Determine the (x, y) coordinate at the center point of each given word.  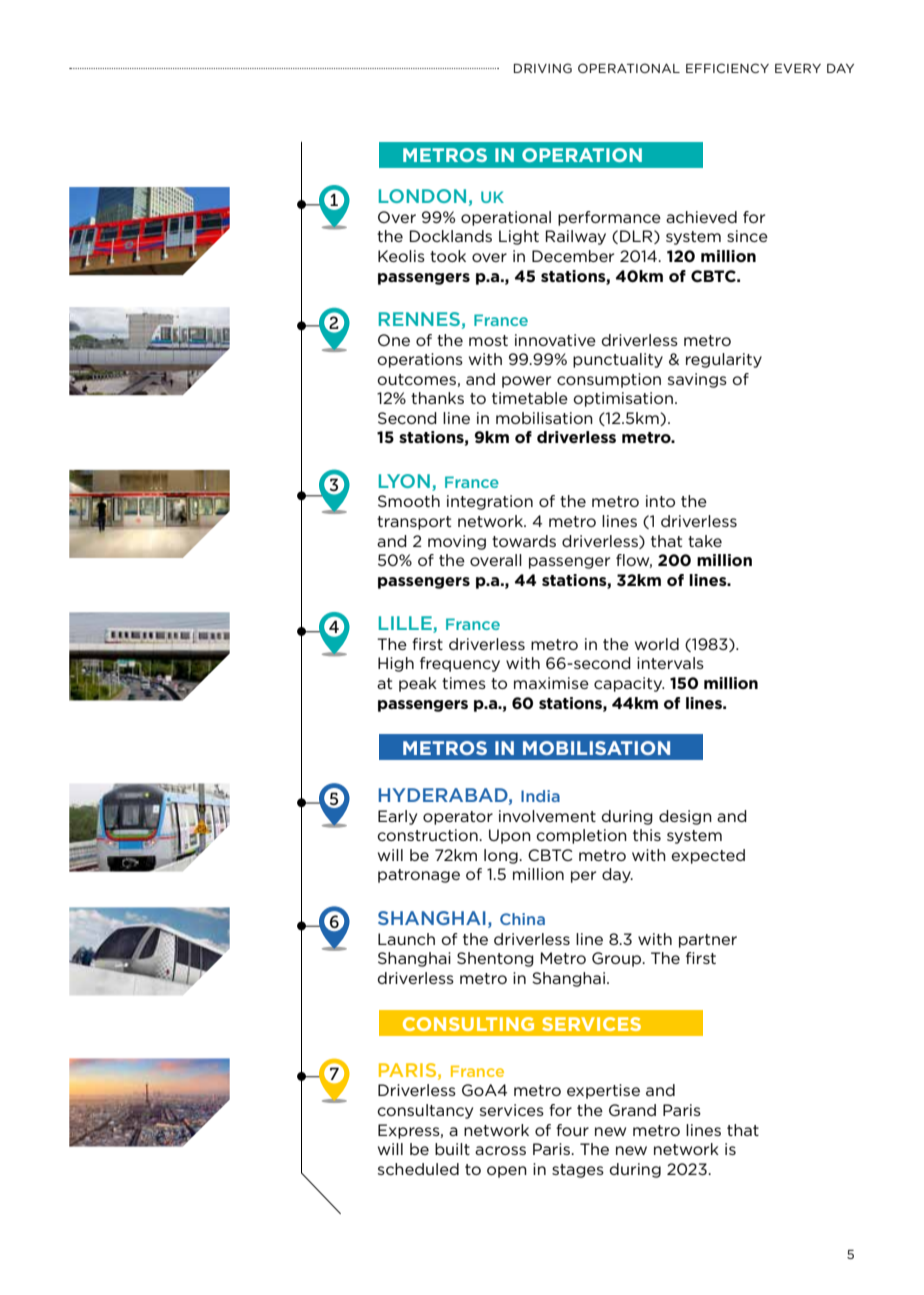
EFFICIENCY (727, 68)
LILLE (406, 624)
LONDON (422, 196)
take (705, 541)
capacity (629, 684)
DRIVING (543, 68)
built (452, 1149)
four (572, 1130)
